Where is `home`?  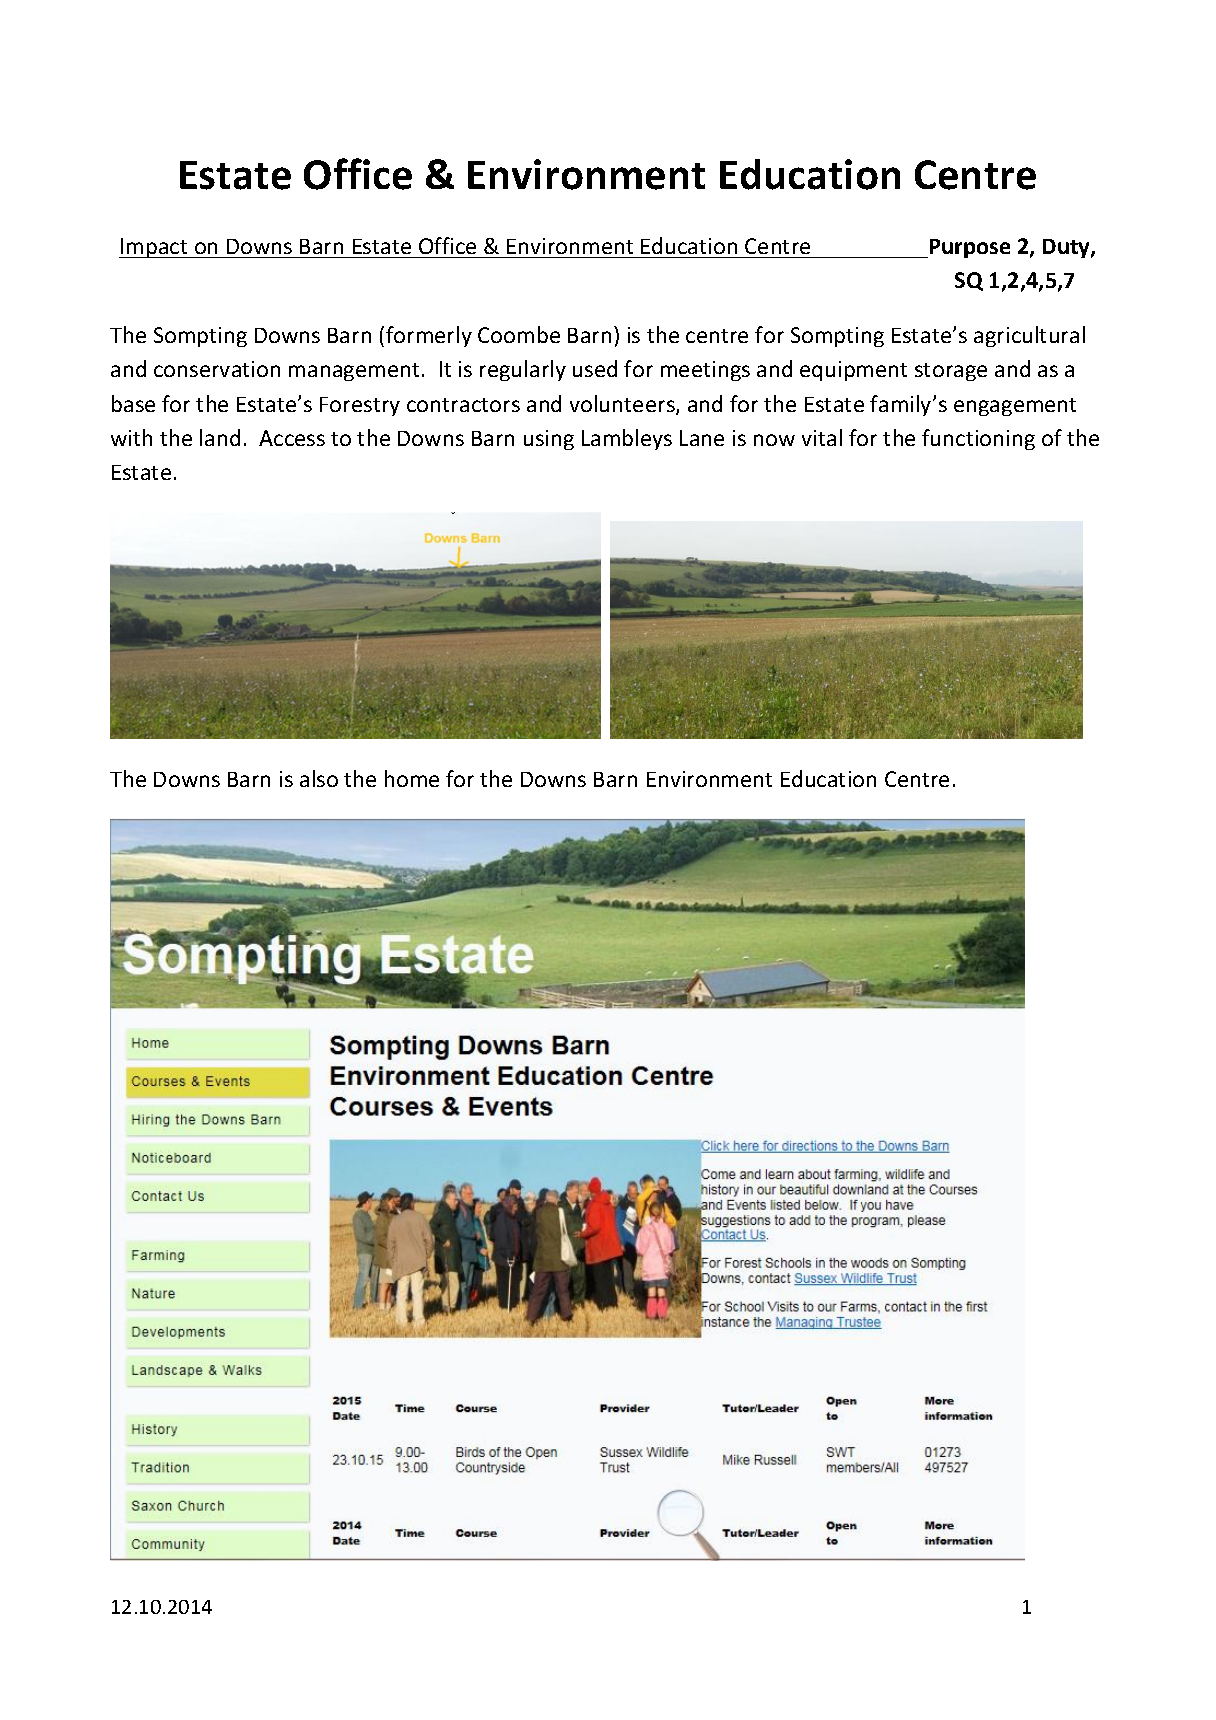 home is located at coordinates (412, 778).
